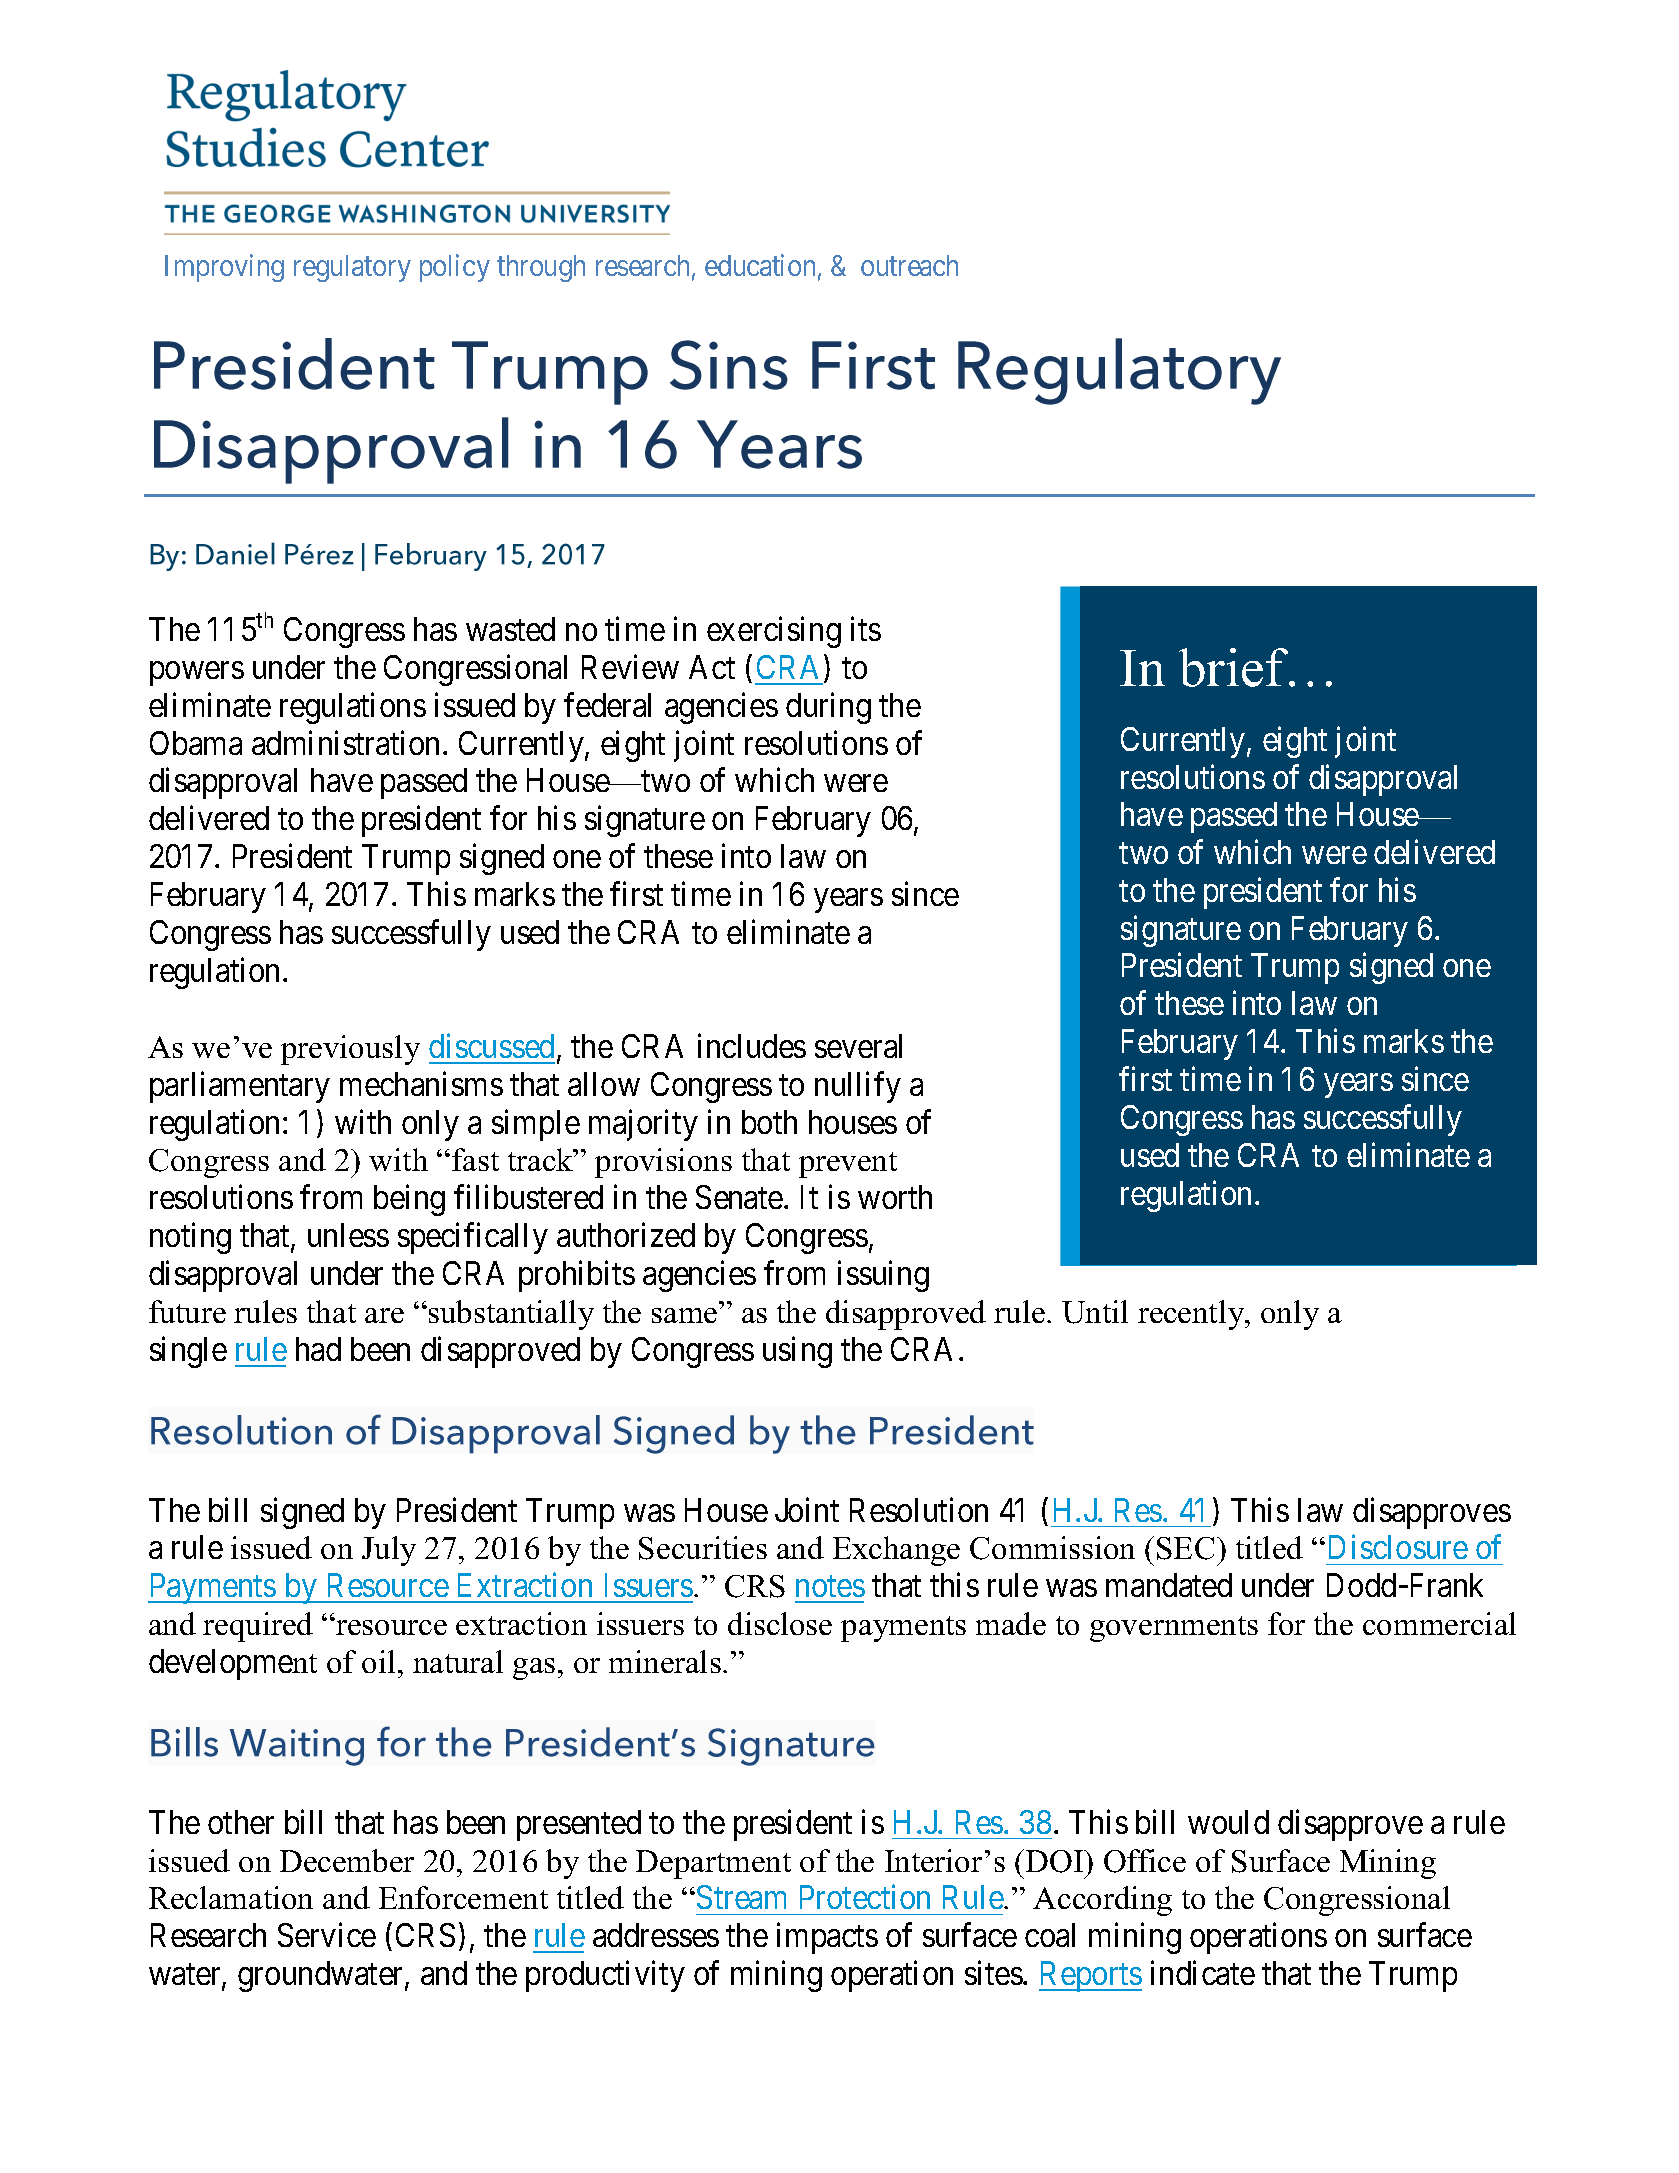 Image resolution: width=1679 pixels, height=2173 pixels. Describe the element at coordinates (909, 265) in the screenshot. I see `outreach` at that location.
